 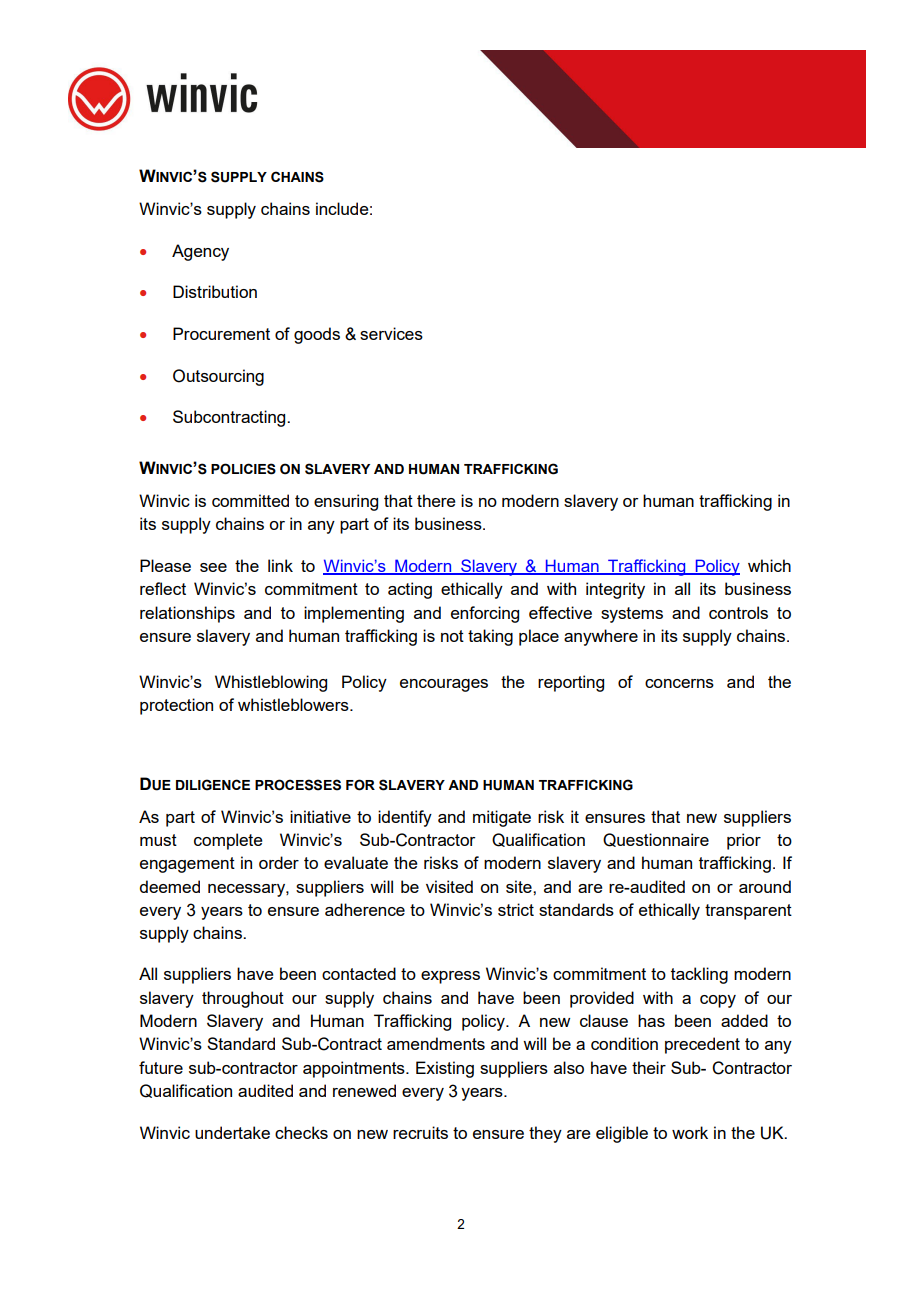 What do you see at coordinates (690, 1132) in the page?
I see `work` at bounding box center [690, 1132].
